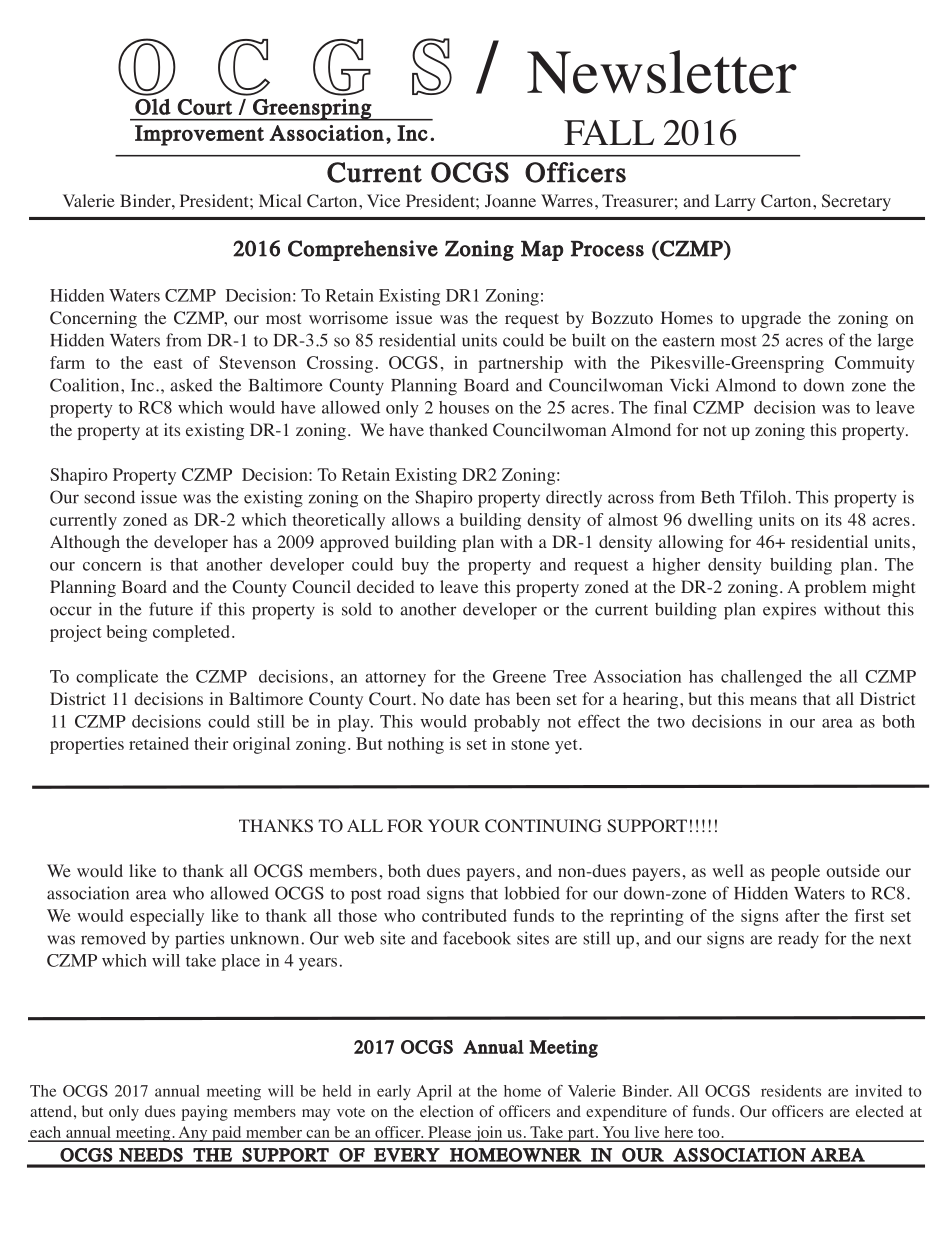  I want to click on Newsletter, so click(662, 72).
